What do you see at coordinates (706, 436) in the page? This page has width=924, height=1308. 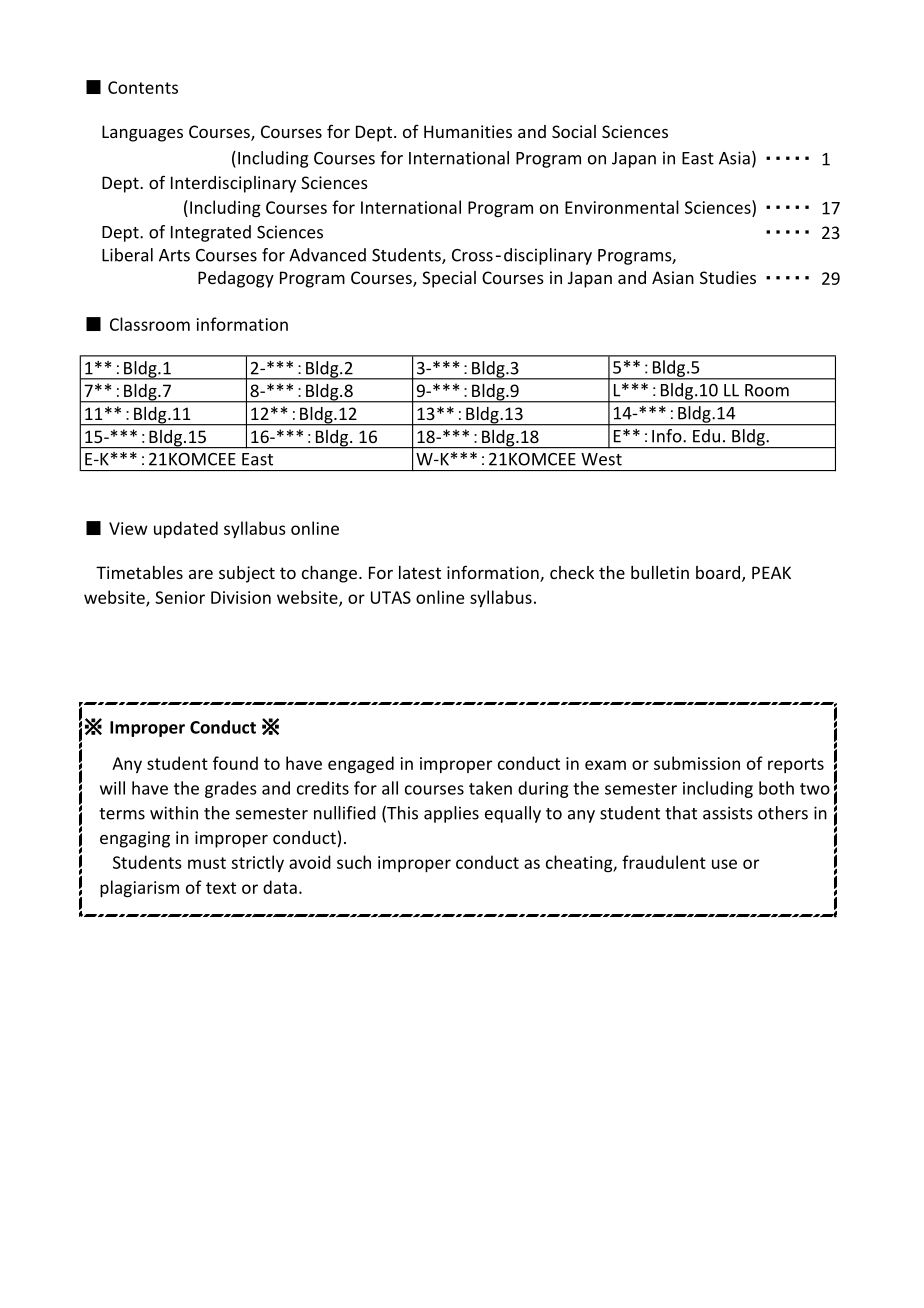 I see `Edu` at bounding box center [706, 436].
